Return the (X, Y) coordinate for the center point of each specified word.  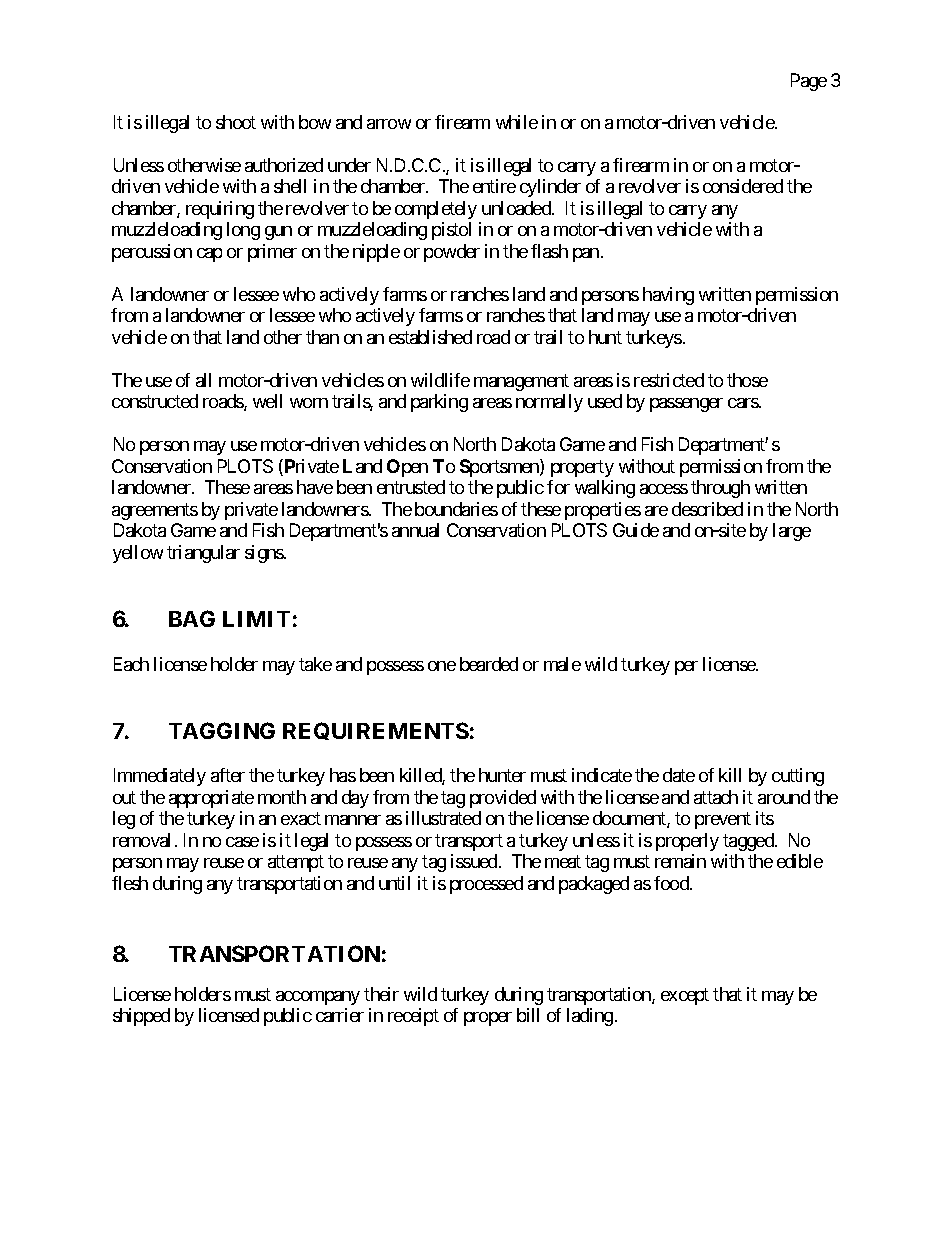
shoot (236, 122)
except (685, 996)
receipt (413, 1017)
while (517, 122)
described (707, 509)
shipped (141, 1017)
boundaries (456, 509)
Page (809, 82)
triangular (203, 554)
